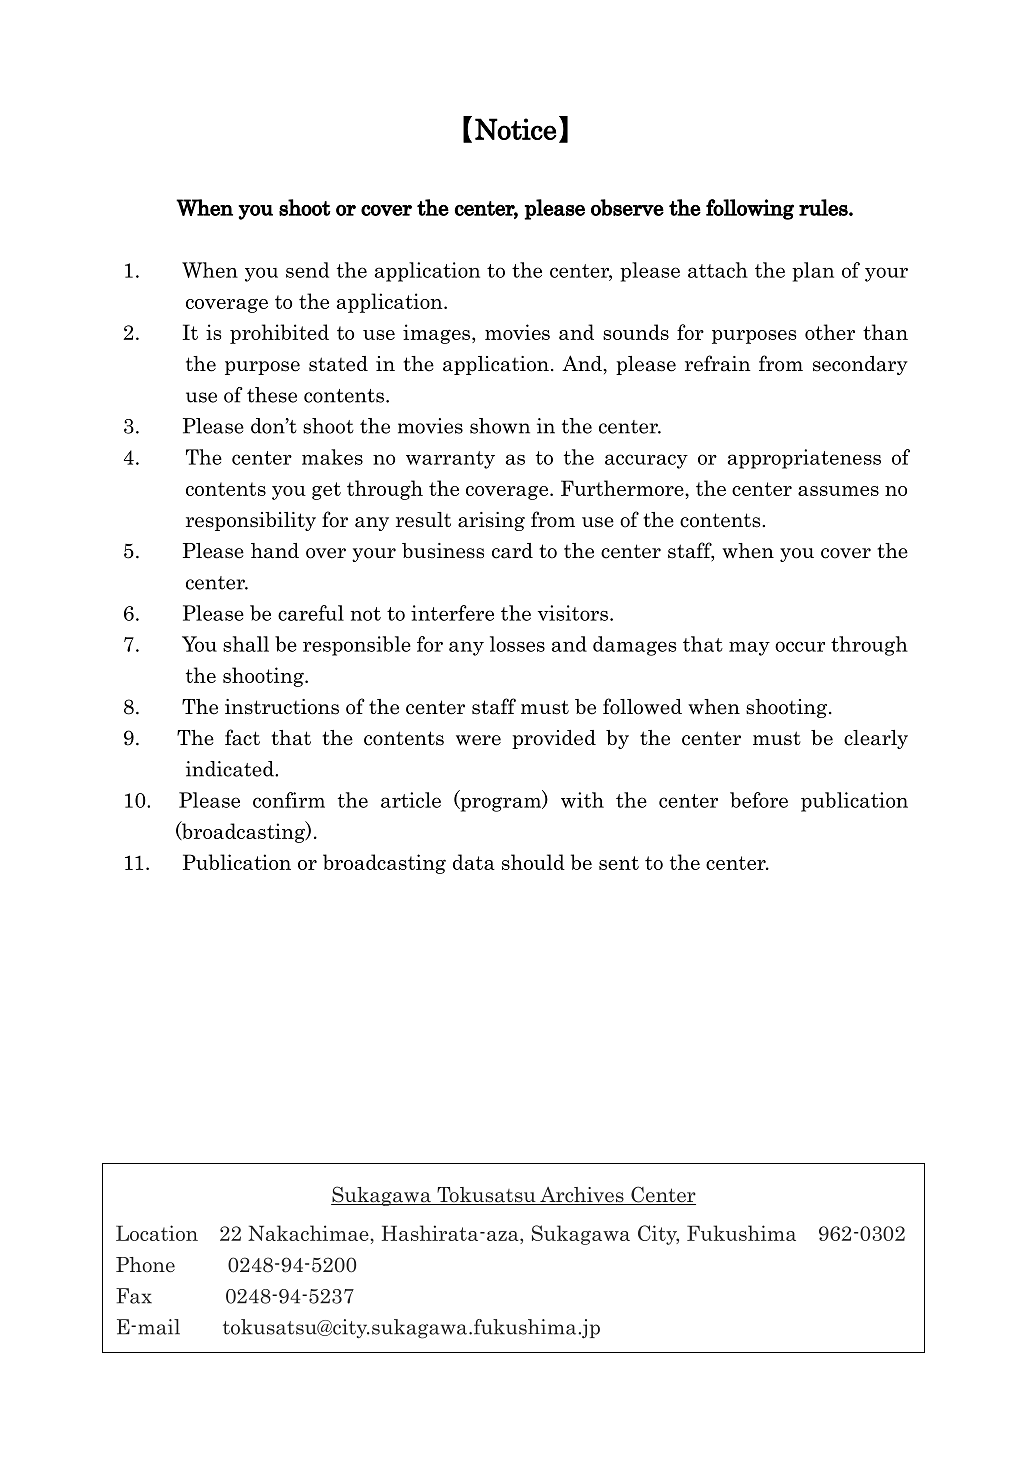 The width and height of the document is (1031, 1458). I want to click on should, so click(533, 862).
